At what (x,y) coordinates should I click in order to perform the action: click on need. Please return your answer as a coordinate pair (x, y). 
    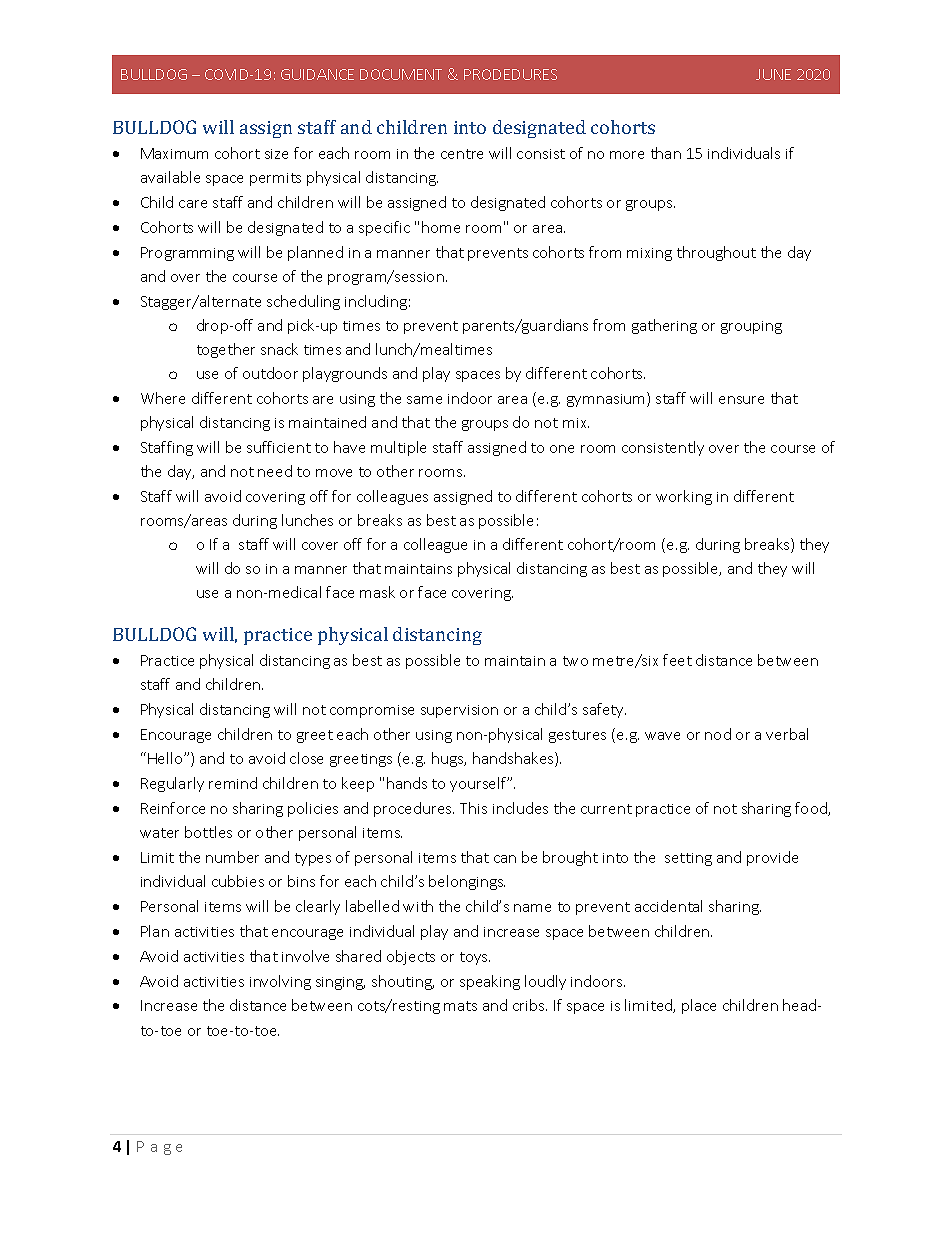
    Looking at the image, I should click on (275, 471).
